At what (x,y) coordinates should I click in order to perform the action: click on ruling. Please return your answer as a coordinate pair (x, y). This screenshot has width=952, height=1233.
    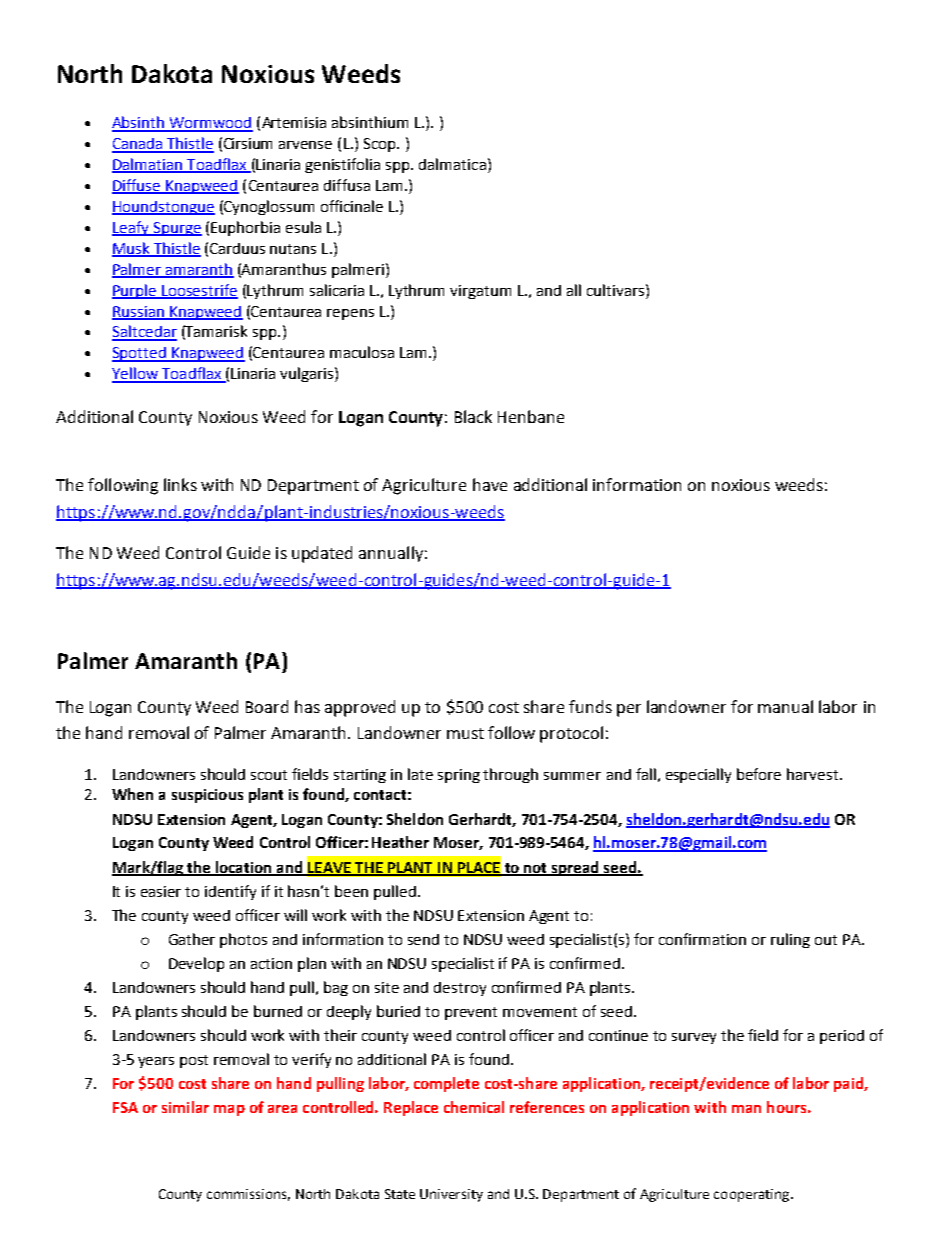
    Looking at the image, I should click on (790, 940).
